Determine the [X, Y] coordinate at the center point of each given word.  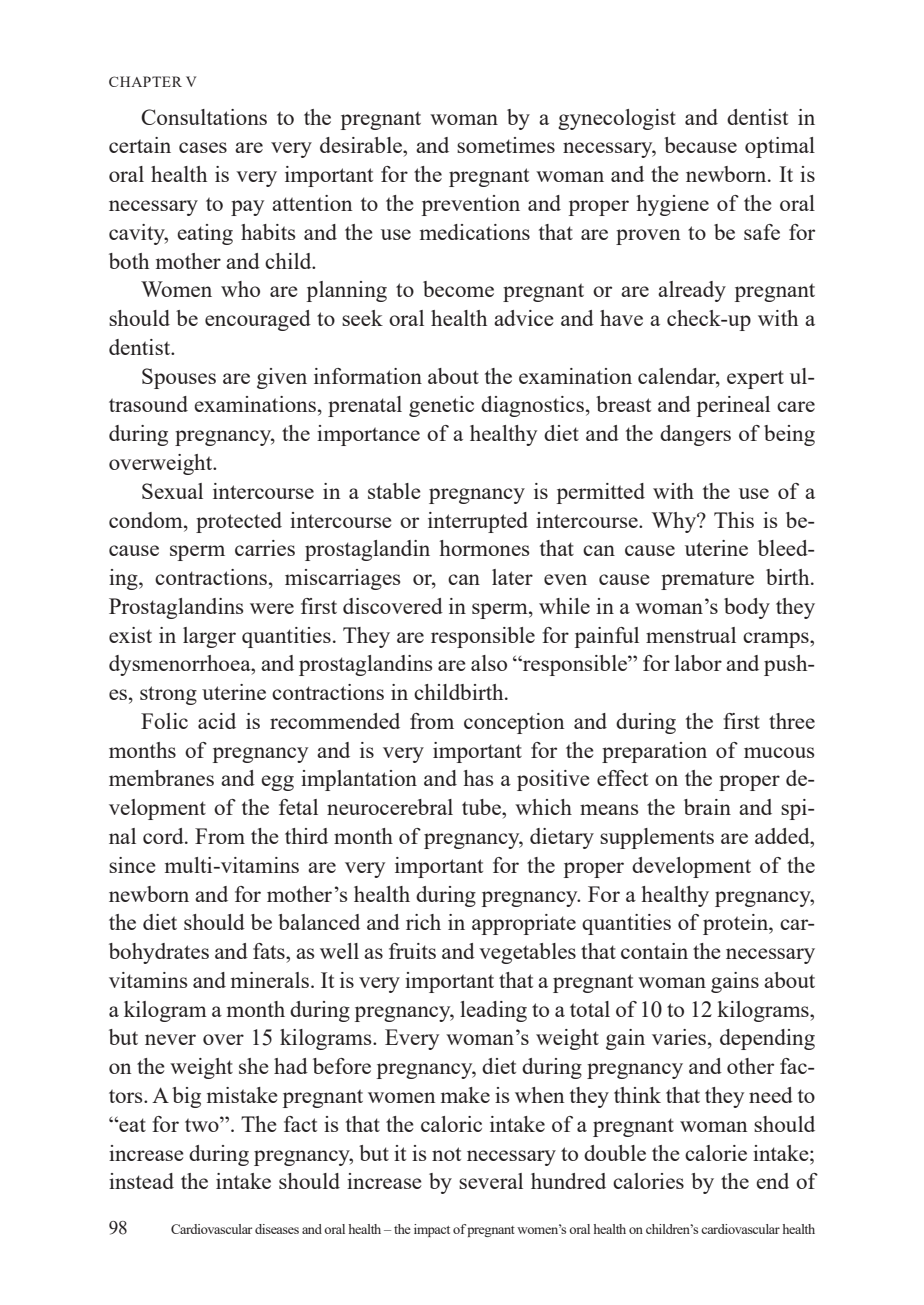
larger [209, 637]
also [489, 663]
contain [654, 951]
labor [698, 663]
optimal [780, 147]
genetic [441, 406]
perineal [733, 406]
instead [141, 1181]
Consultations [204, 117]
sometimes [506, 145]
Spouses [179, 378]
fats [270, 951]
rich [423, 922]
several [491, 1181]
